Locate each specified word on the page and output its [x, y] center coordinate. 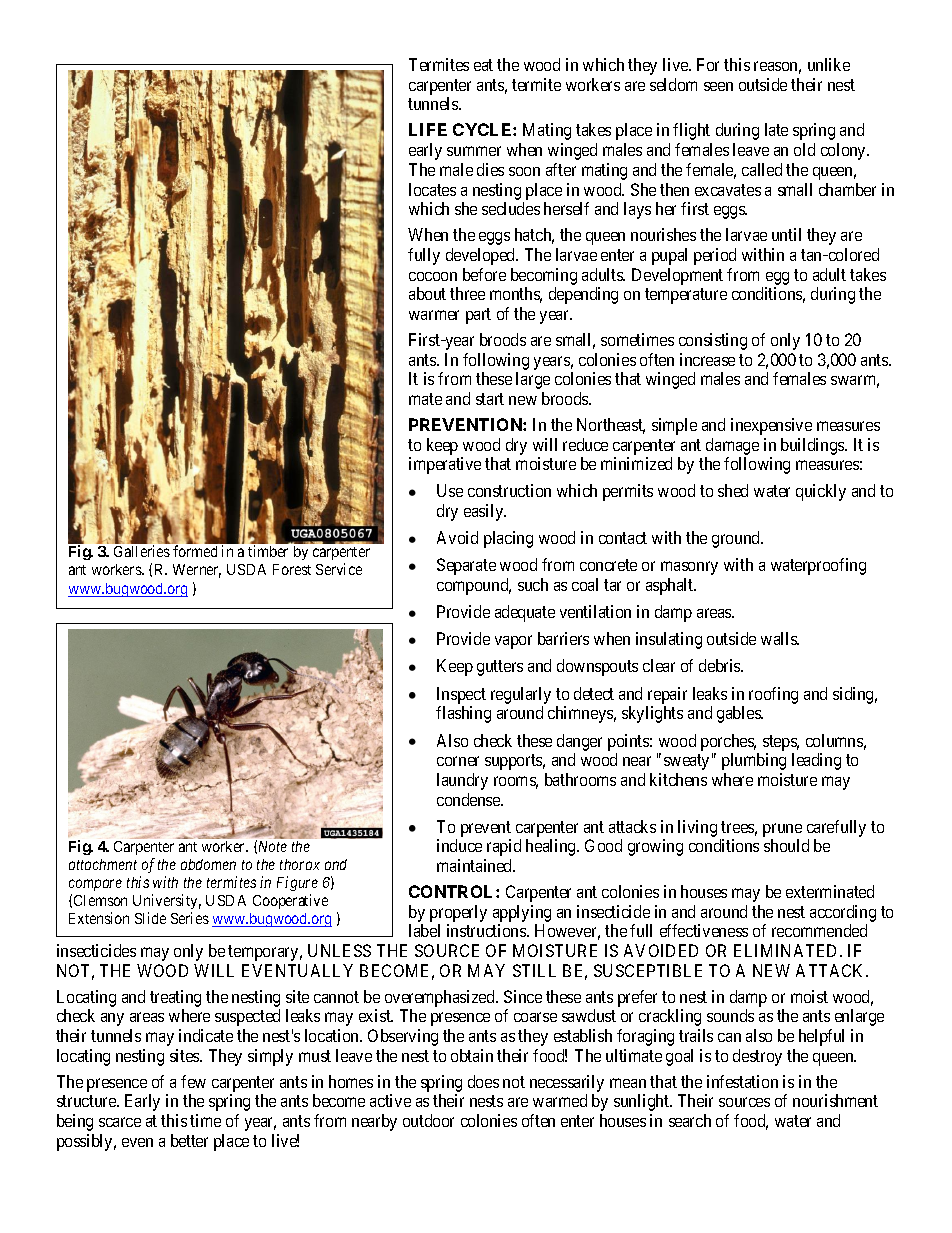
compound [474, 586]
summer [474, 151]
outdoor [428, 1120]
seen [718, 86]
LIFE [428, 129]
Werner [197, 571]
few [193, 1081]
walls [780, 638]
